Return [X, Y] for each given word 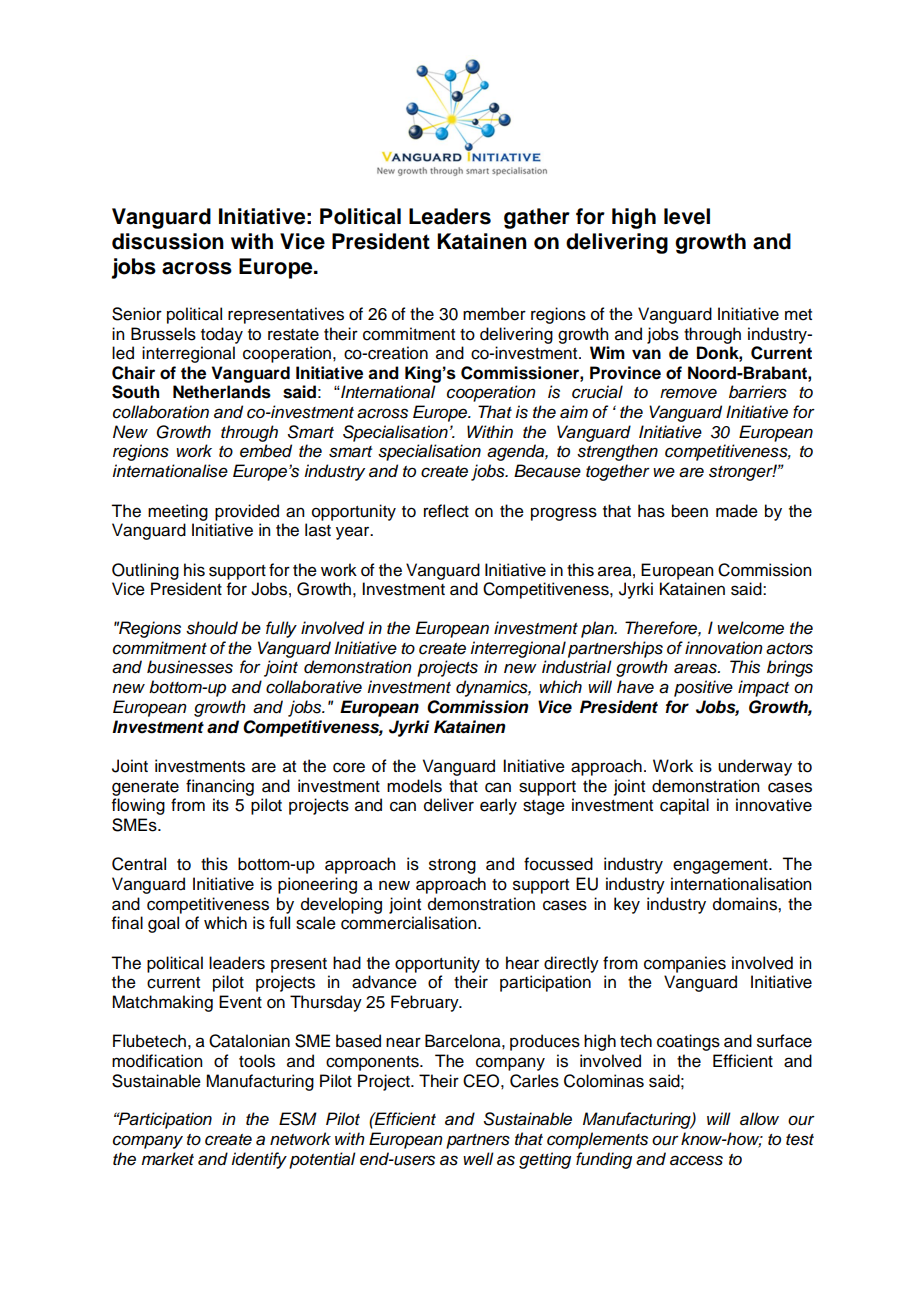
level [687, 216]
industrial [577, 667]
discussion [168, 241]
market [167, 1159]
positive [703, 688]
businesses [190, 667]
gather [537, 218]
